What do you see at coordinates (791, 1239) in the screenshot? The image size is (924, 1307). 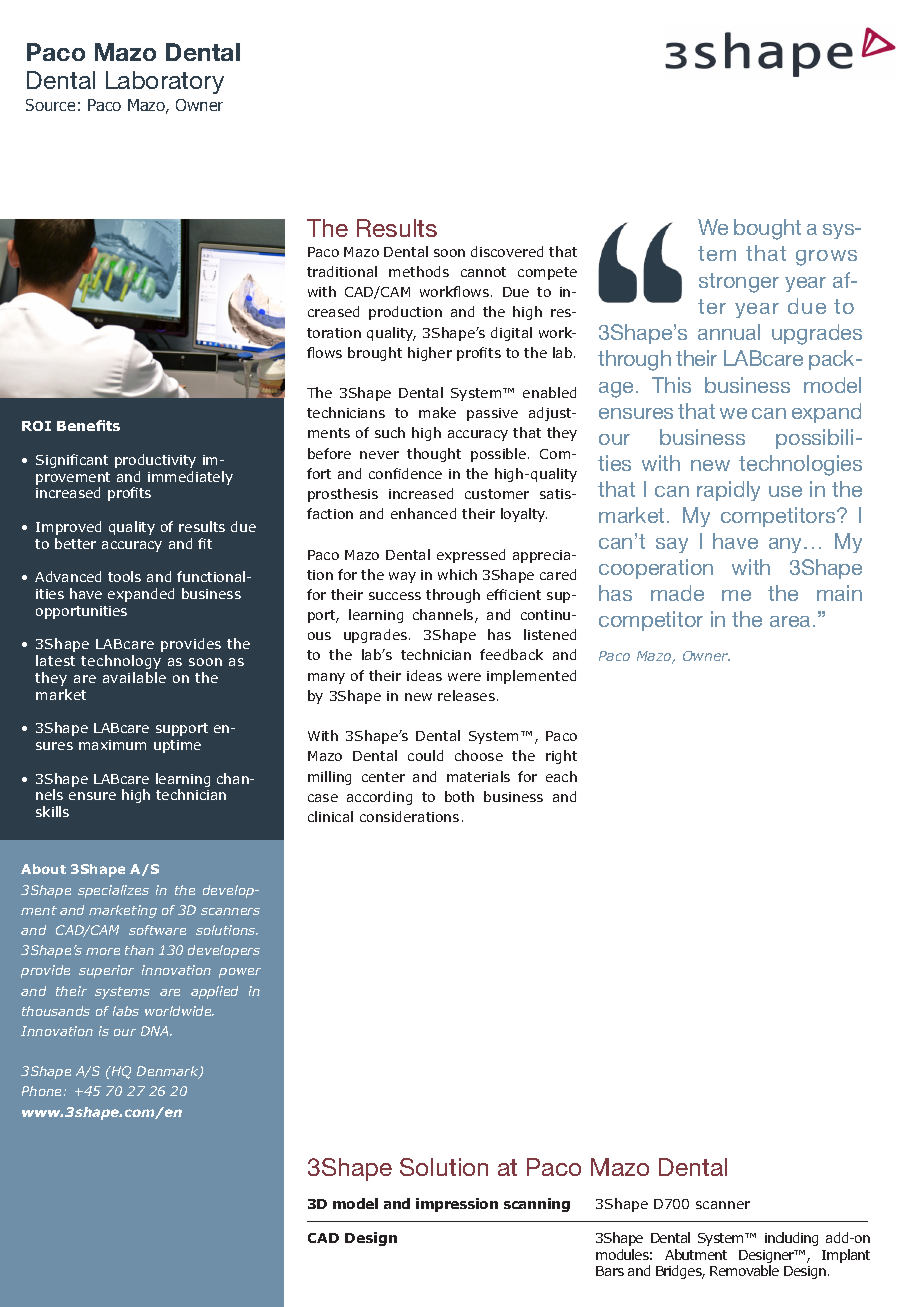 I see `including` at bounding box center [791, 1239].
